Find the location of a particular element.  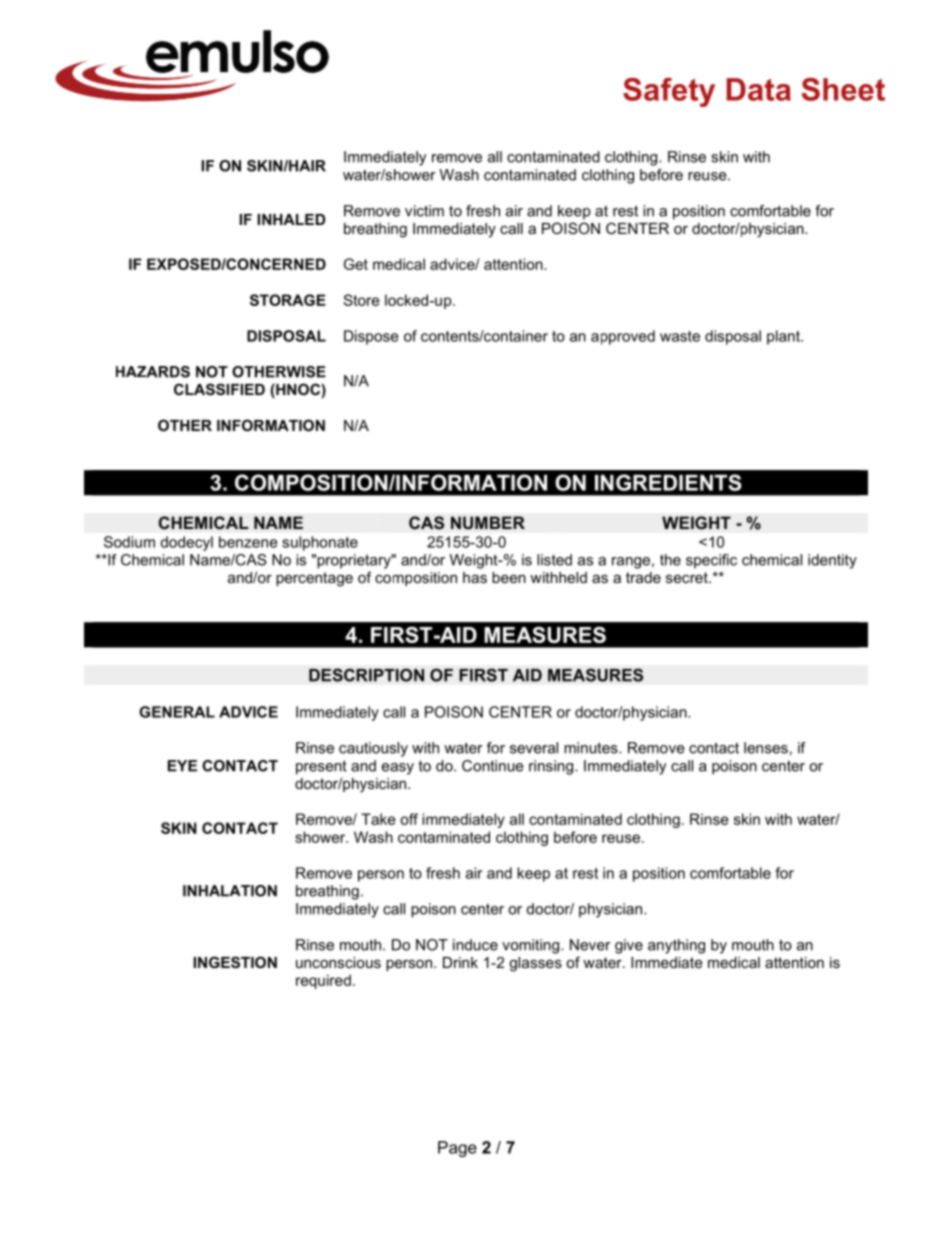

INGESTION is located at coordinates (235, 962).
